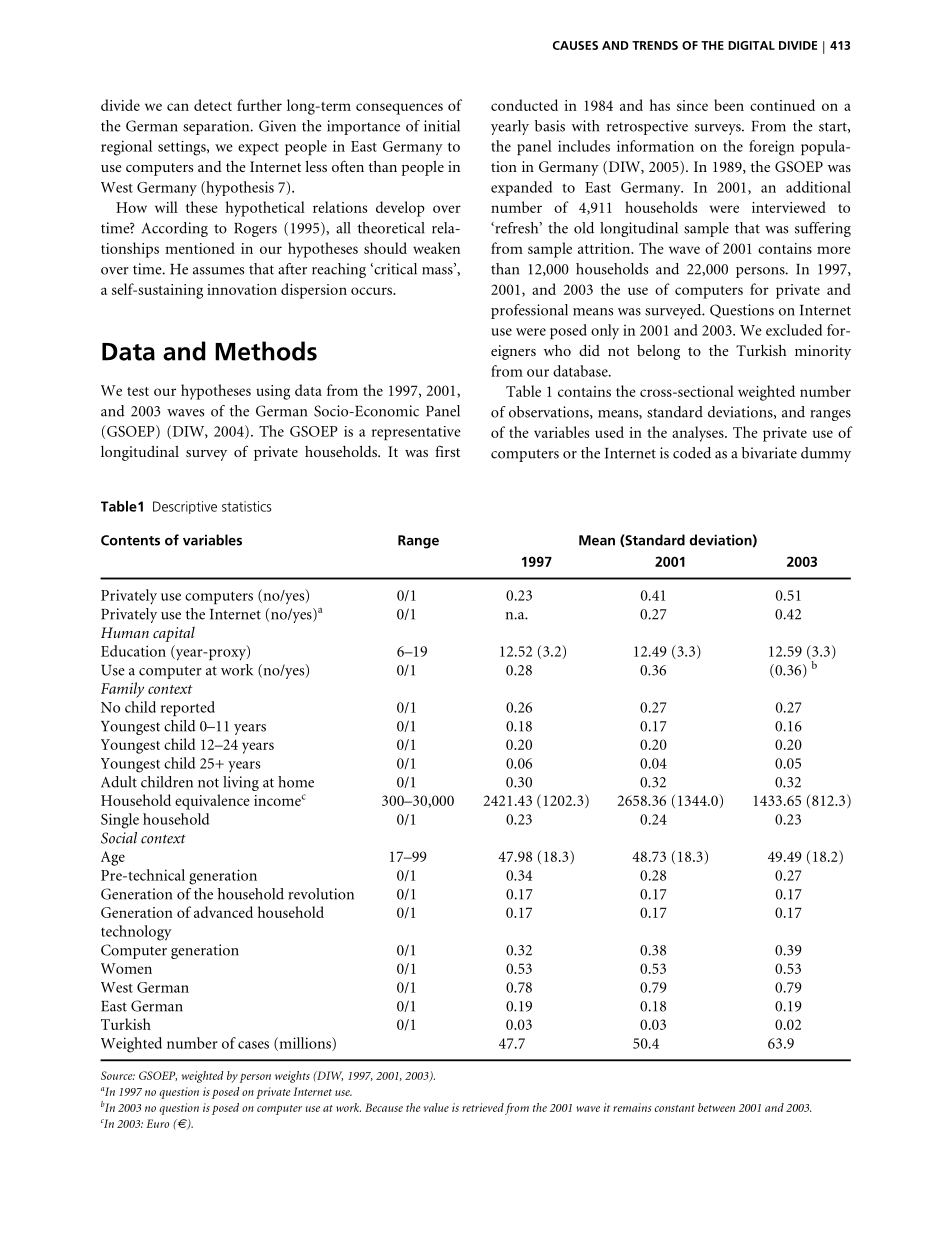 The width and height of the image is (952, 1239). What do you see at coordinates (716, 1107) in the image?
I see `between` at bounding box center [716, 1107].
